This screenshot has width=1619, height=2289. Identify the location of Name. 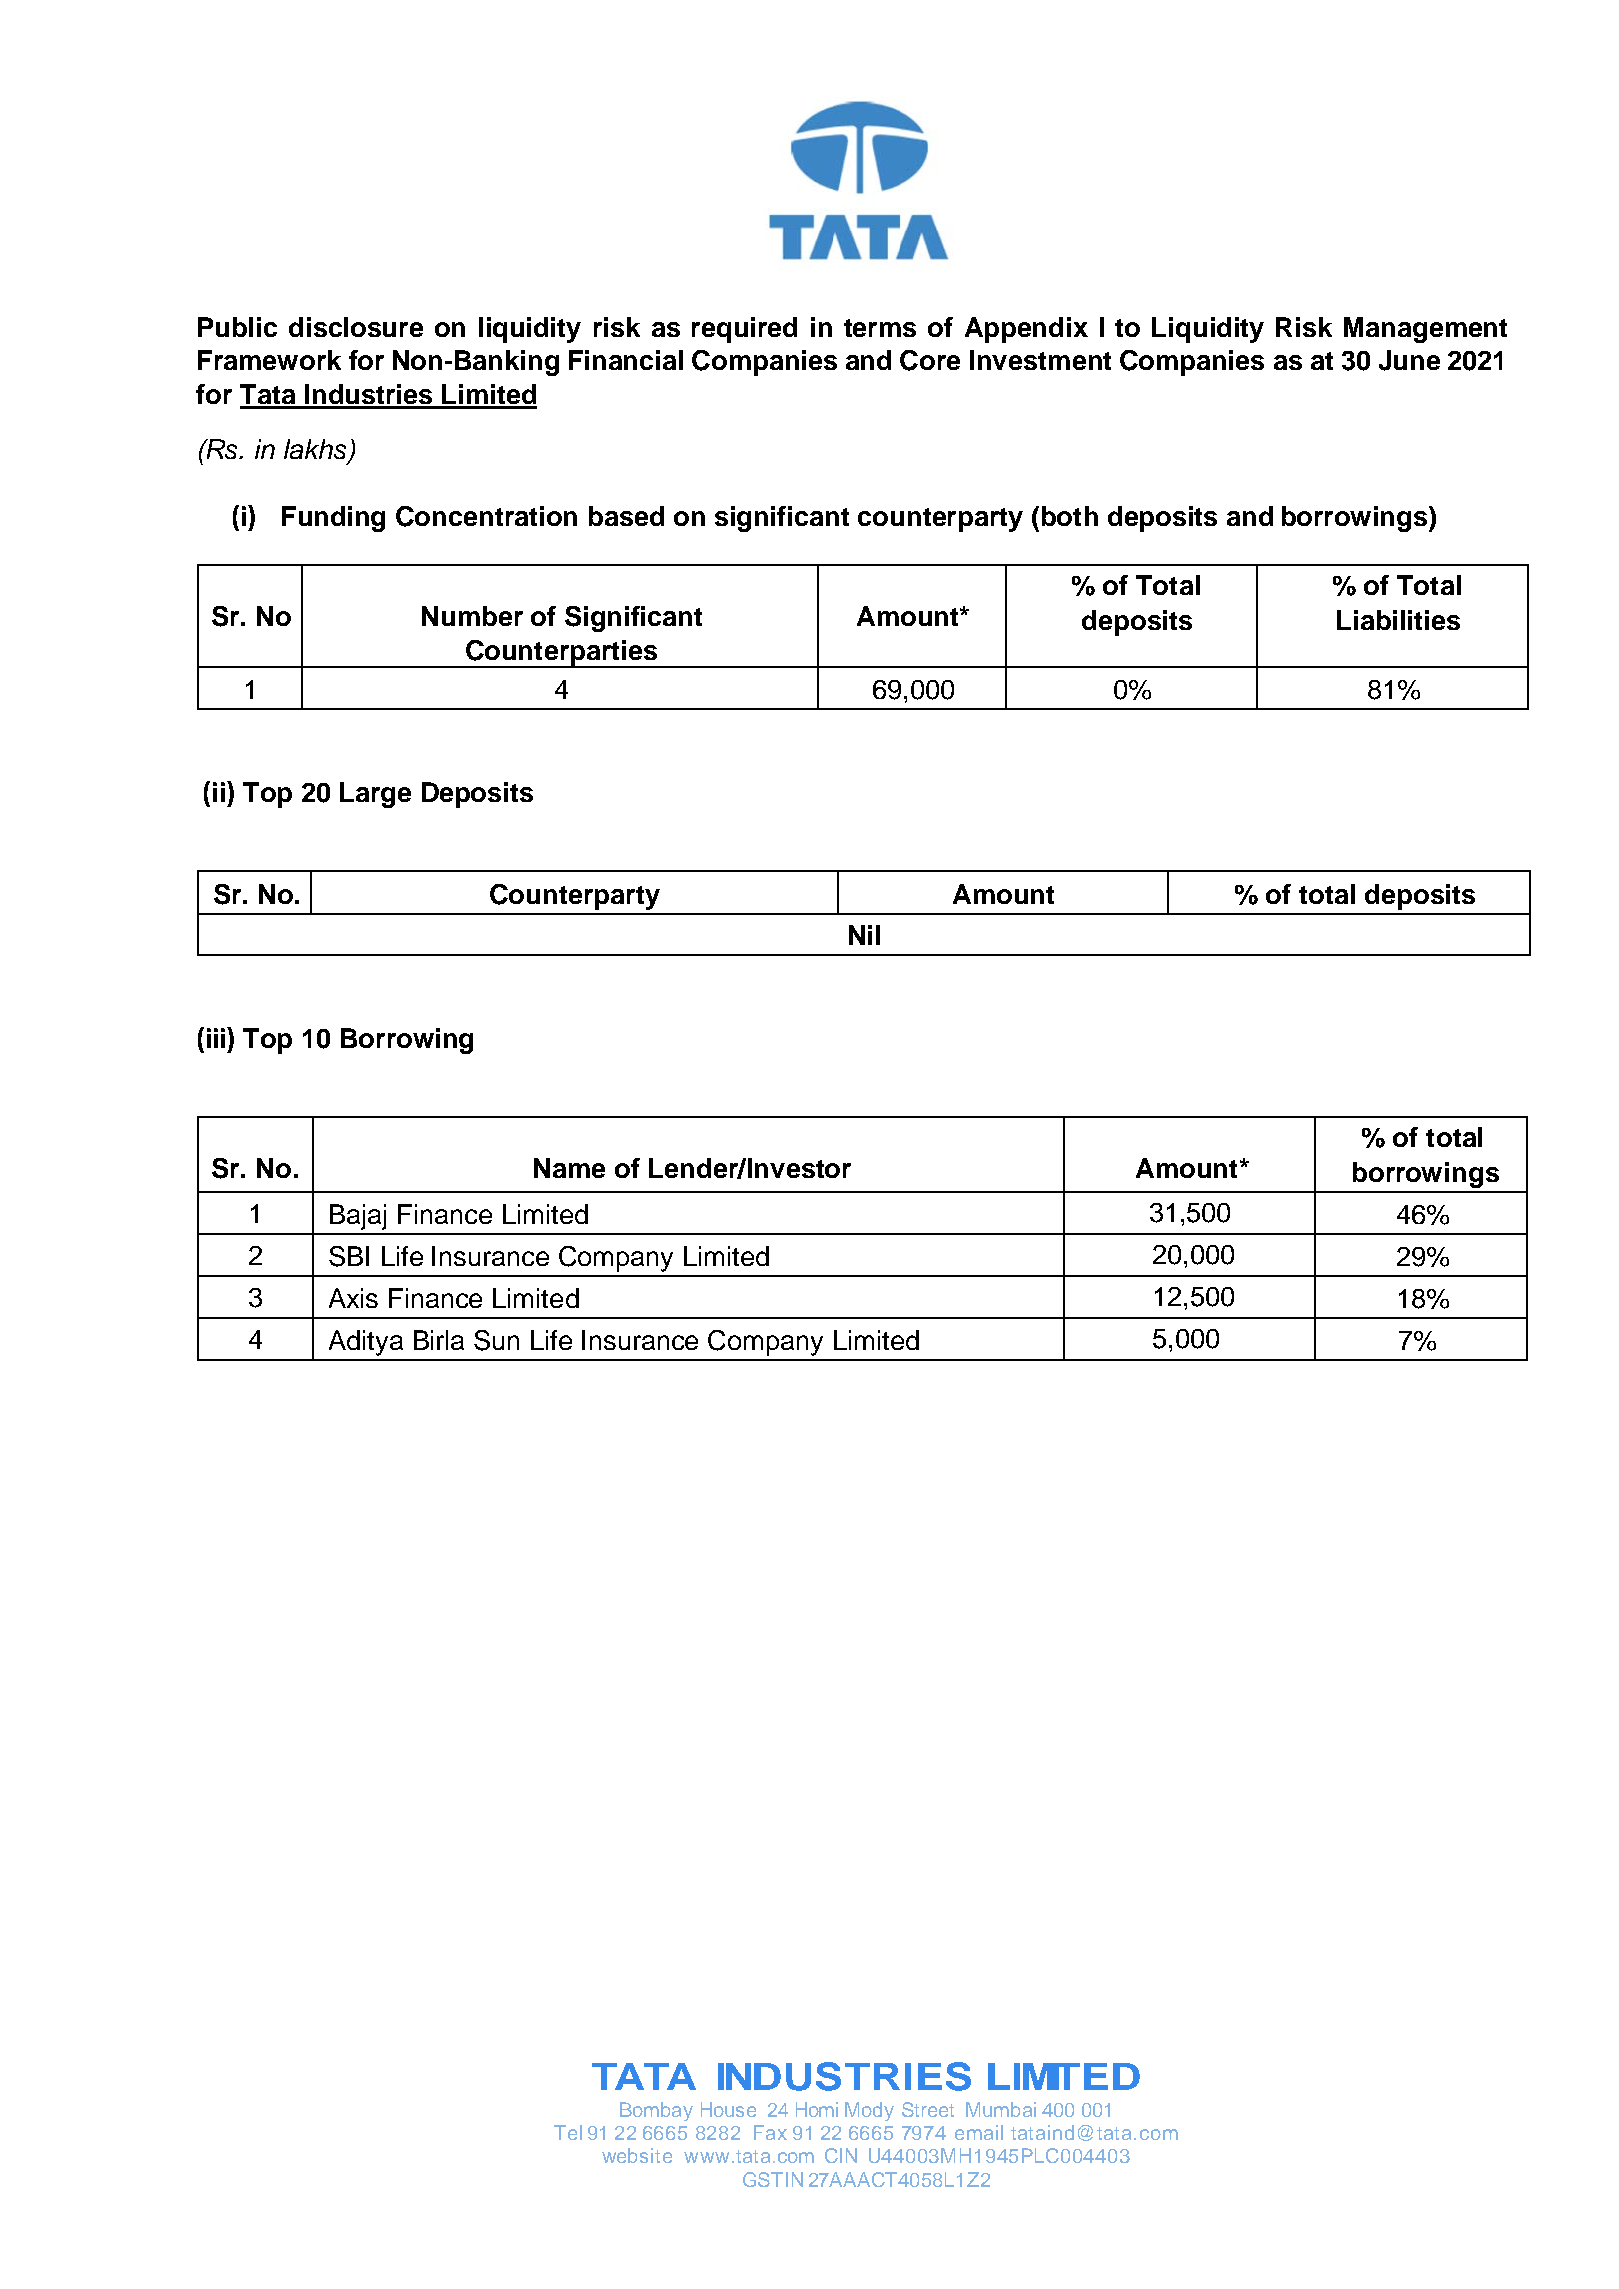
(569, 1168).
